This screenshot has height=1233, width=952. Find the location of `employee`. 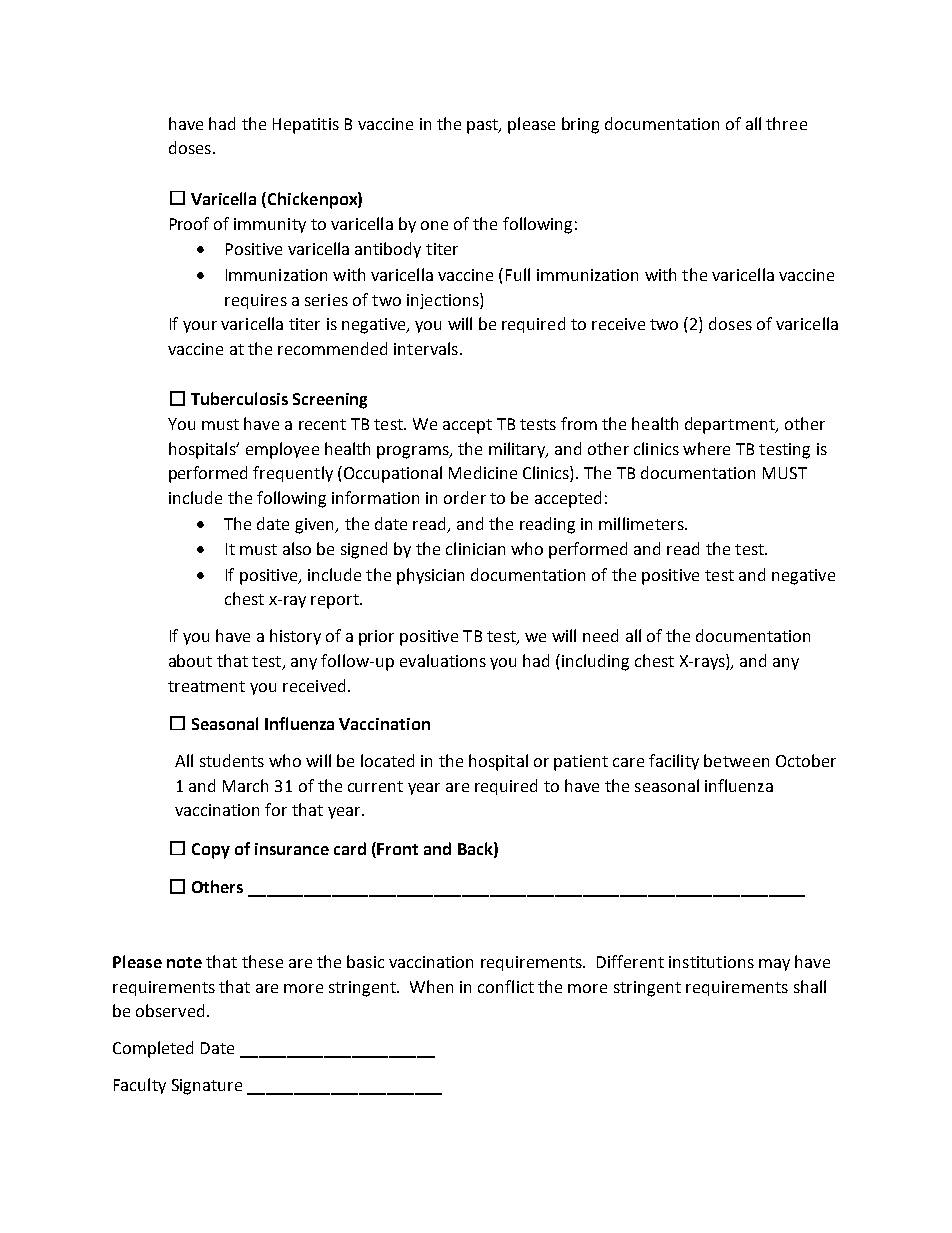

employee is located at coordinates (282, 450).
